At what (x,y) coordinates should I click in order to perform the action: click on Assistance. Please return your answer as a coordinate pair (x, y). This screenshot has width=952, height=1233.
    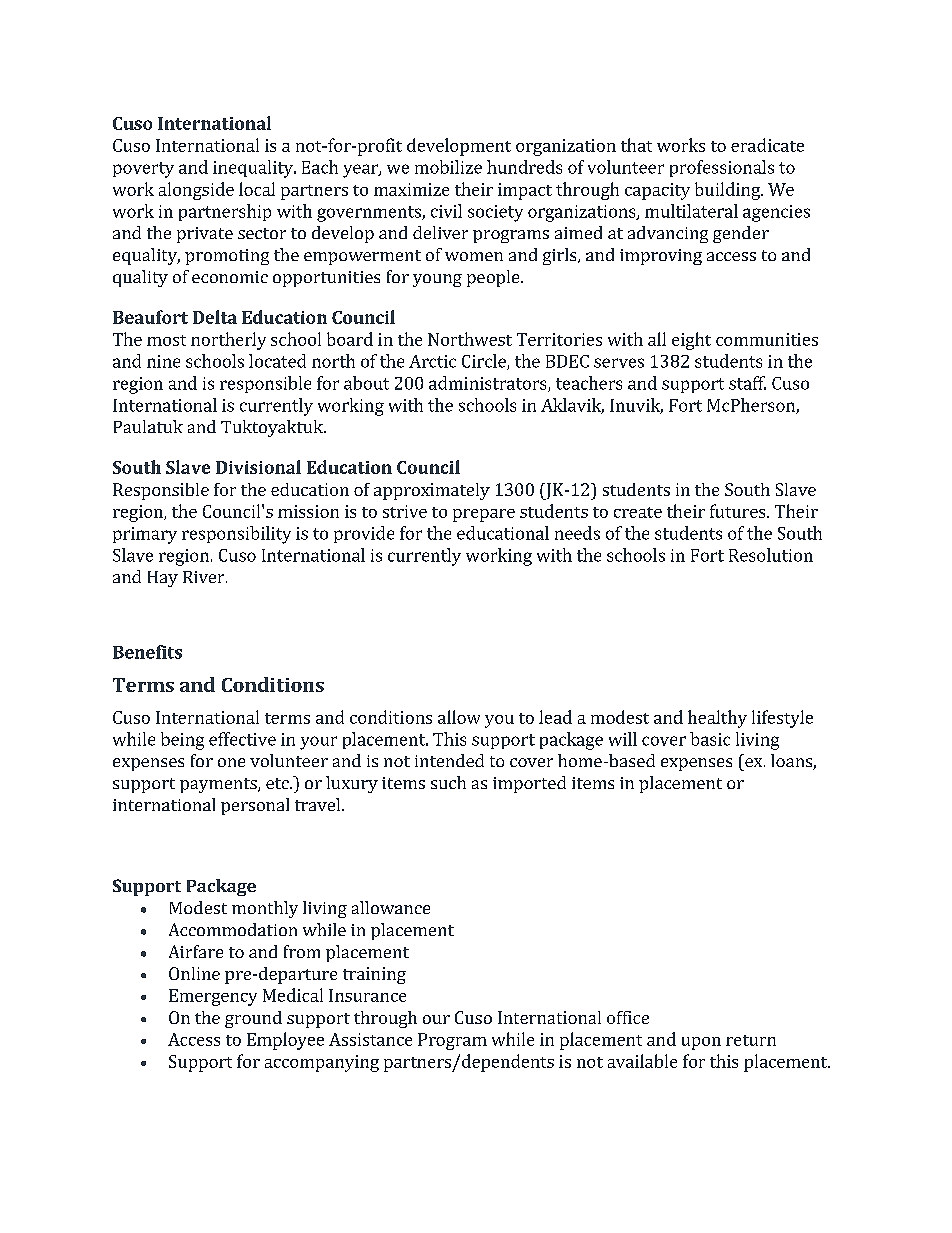
    Looking at the image, I should click on (370, 1039).
